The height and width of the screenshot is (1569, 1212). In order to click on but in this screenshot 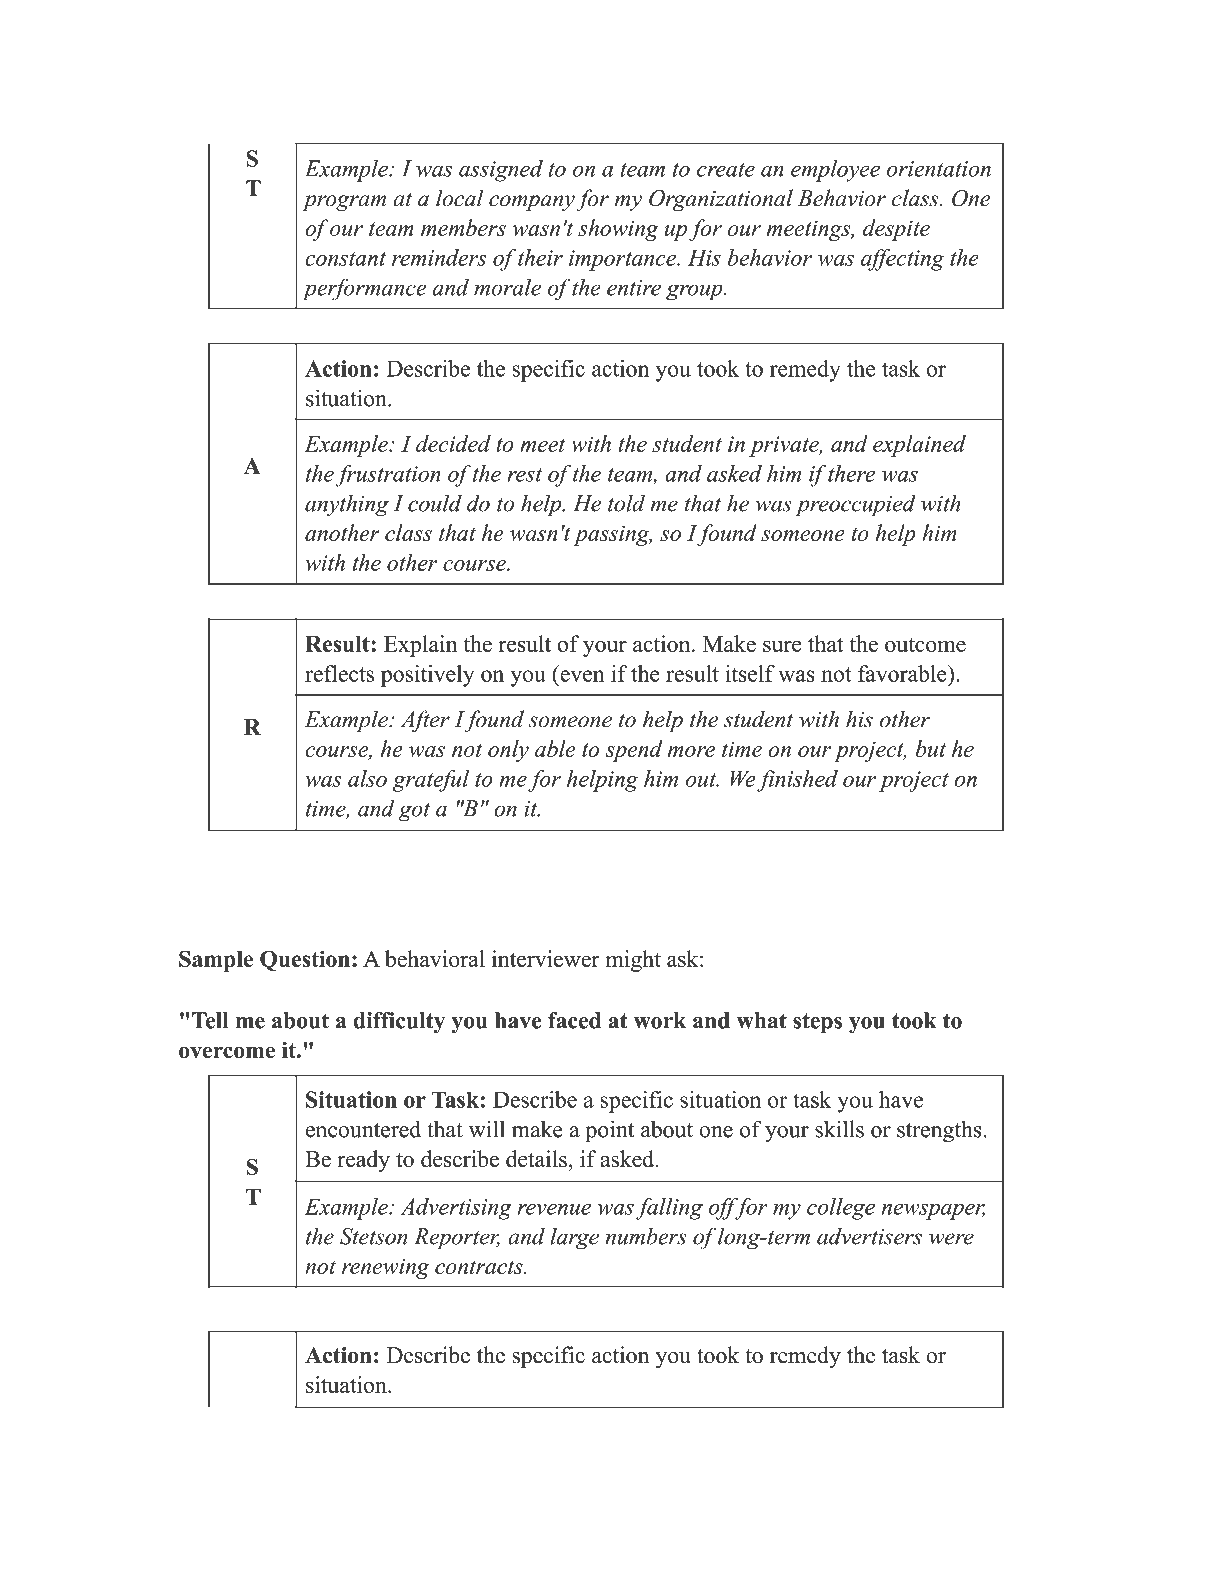, I will do `click(931, 748)`.
